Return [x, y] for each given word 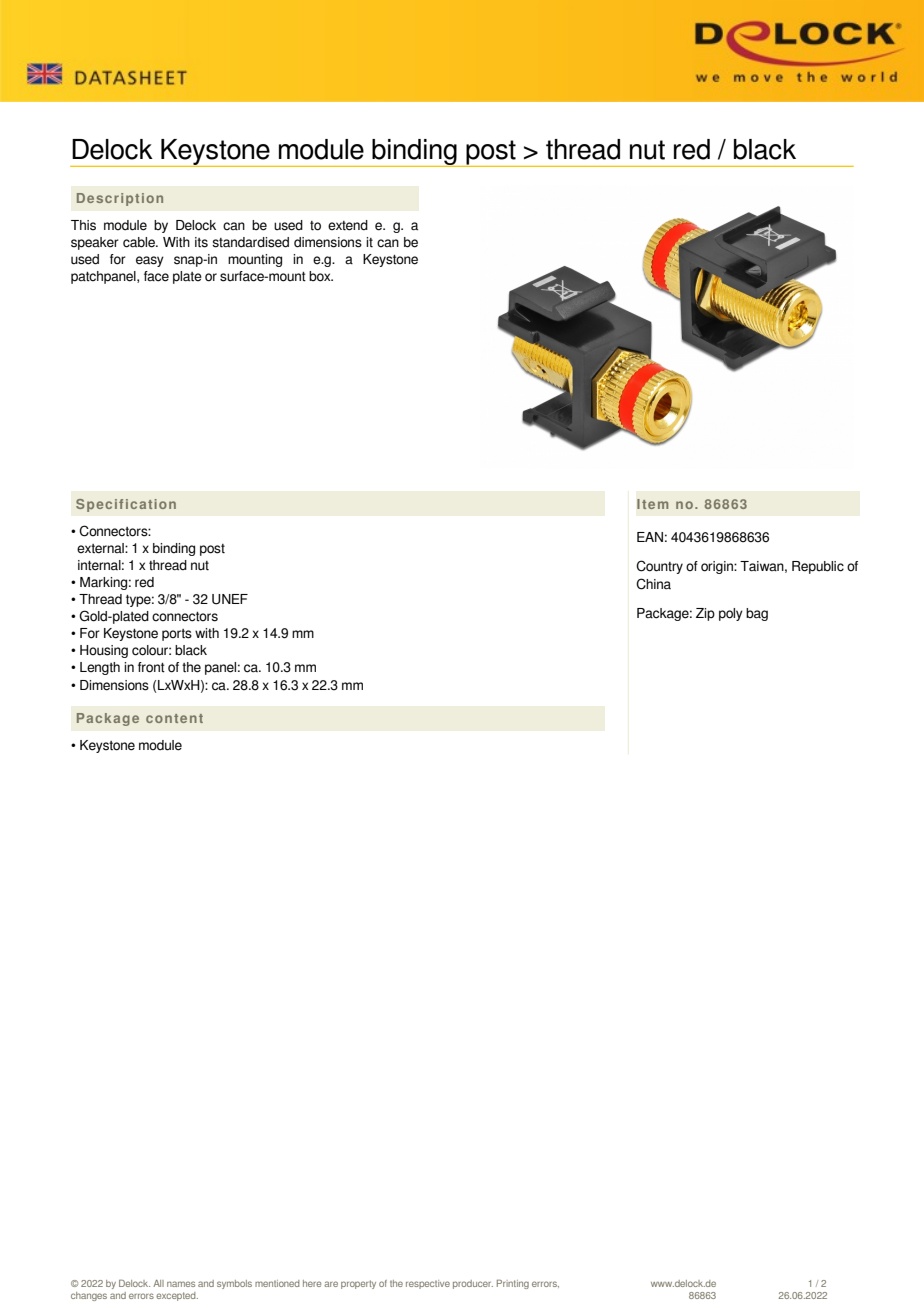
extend [348, 225]
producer [473, 1284]
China [653, 584]
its [201, 242]
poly [731, 614]
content [174, 718]
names [181, 1284]
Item [652, 504]
